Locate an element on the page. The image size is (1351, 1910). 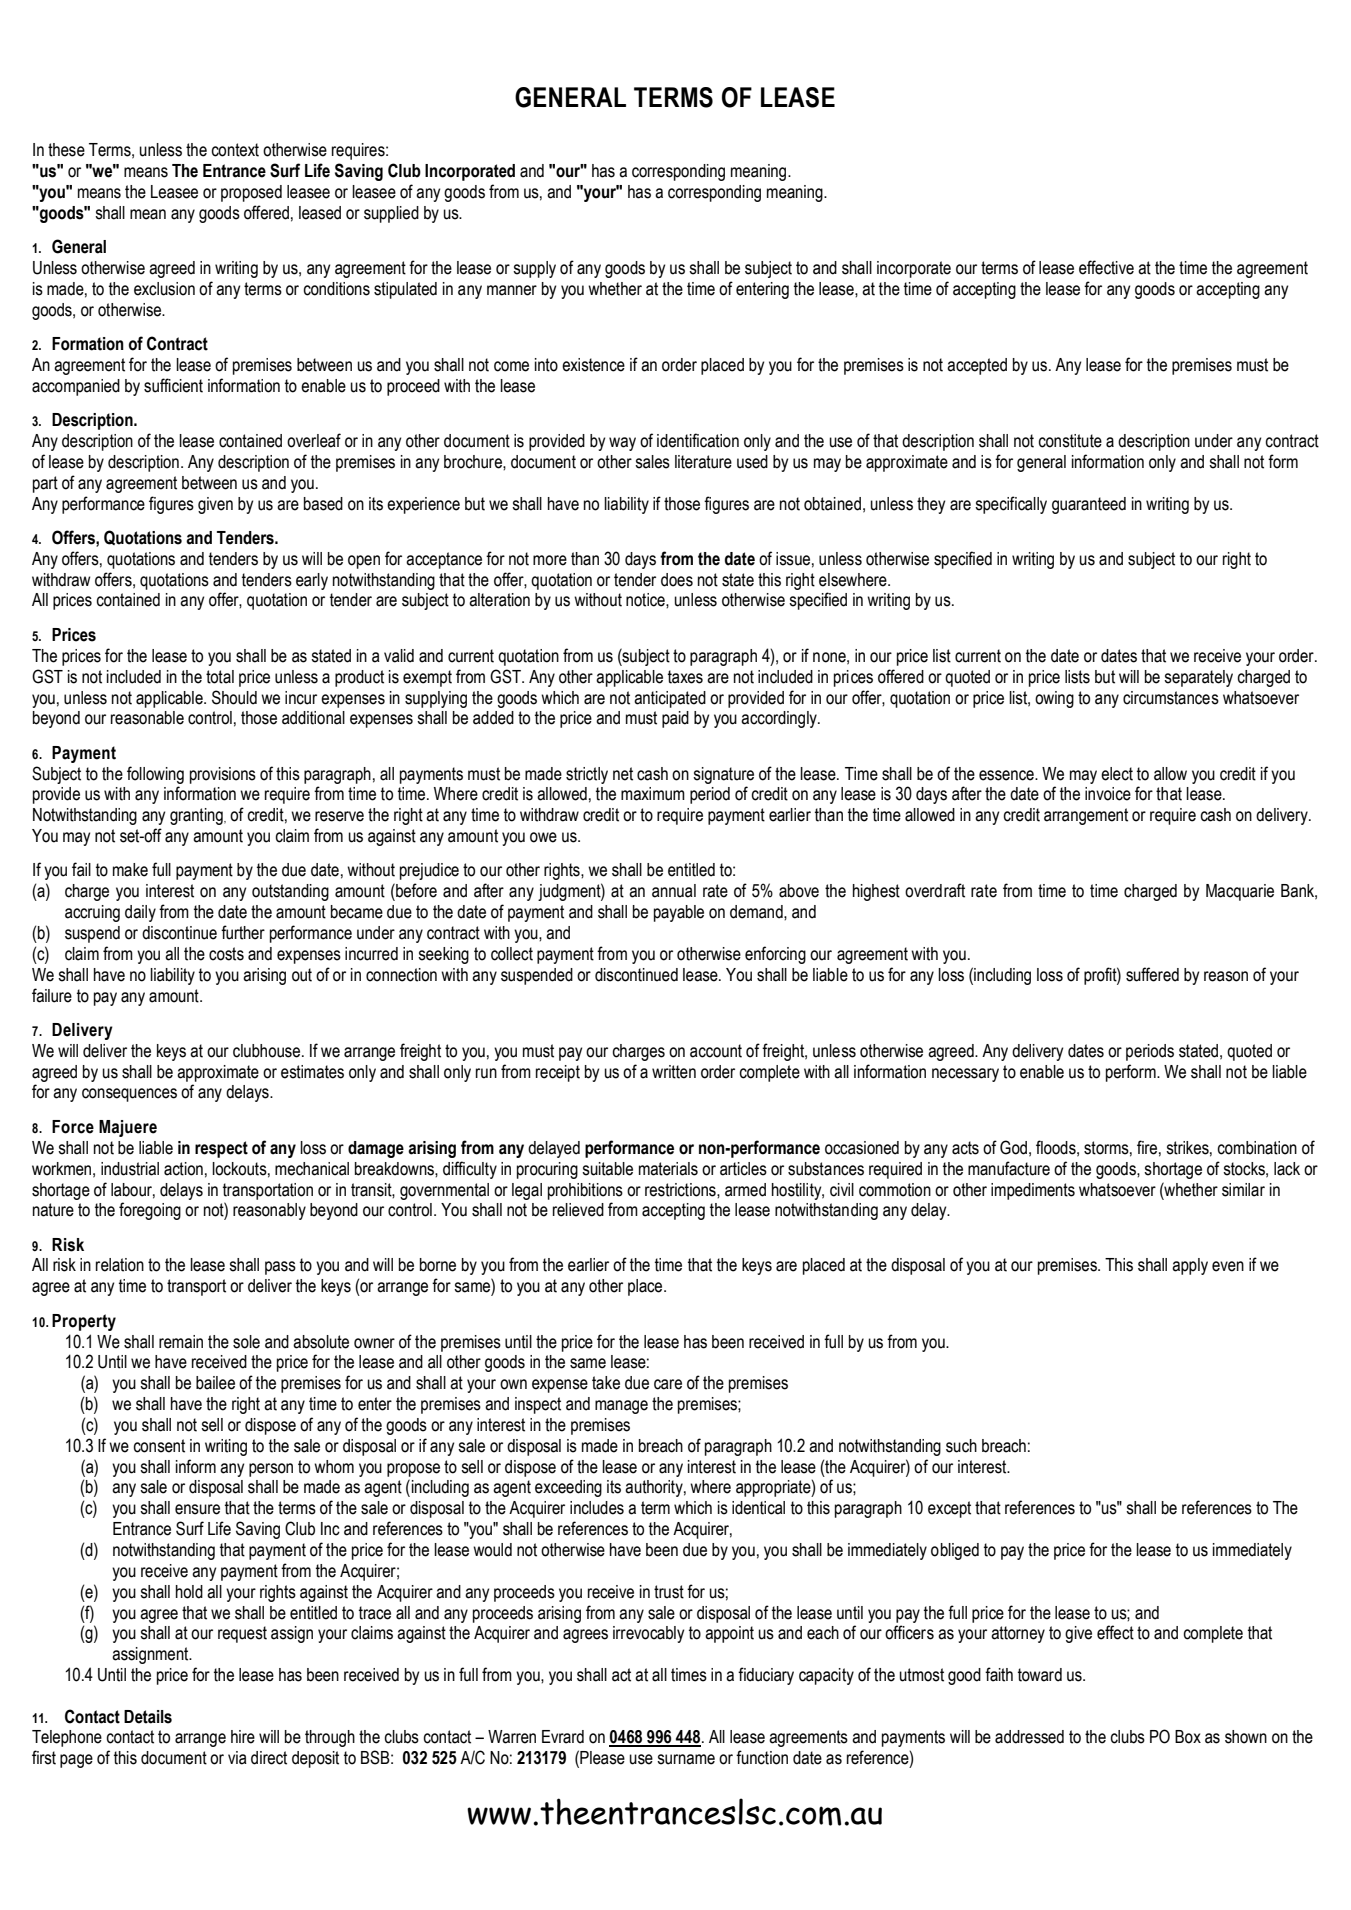
consequences is located at coordinates (129, 1095).
